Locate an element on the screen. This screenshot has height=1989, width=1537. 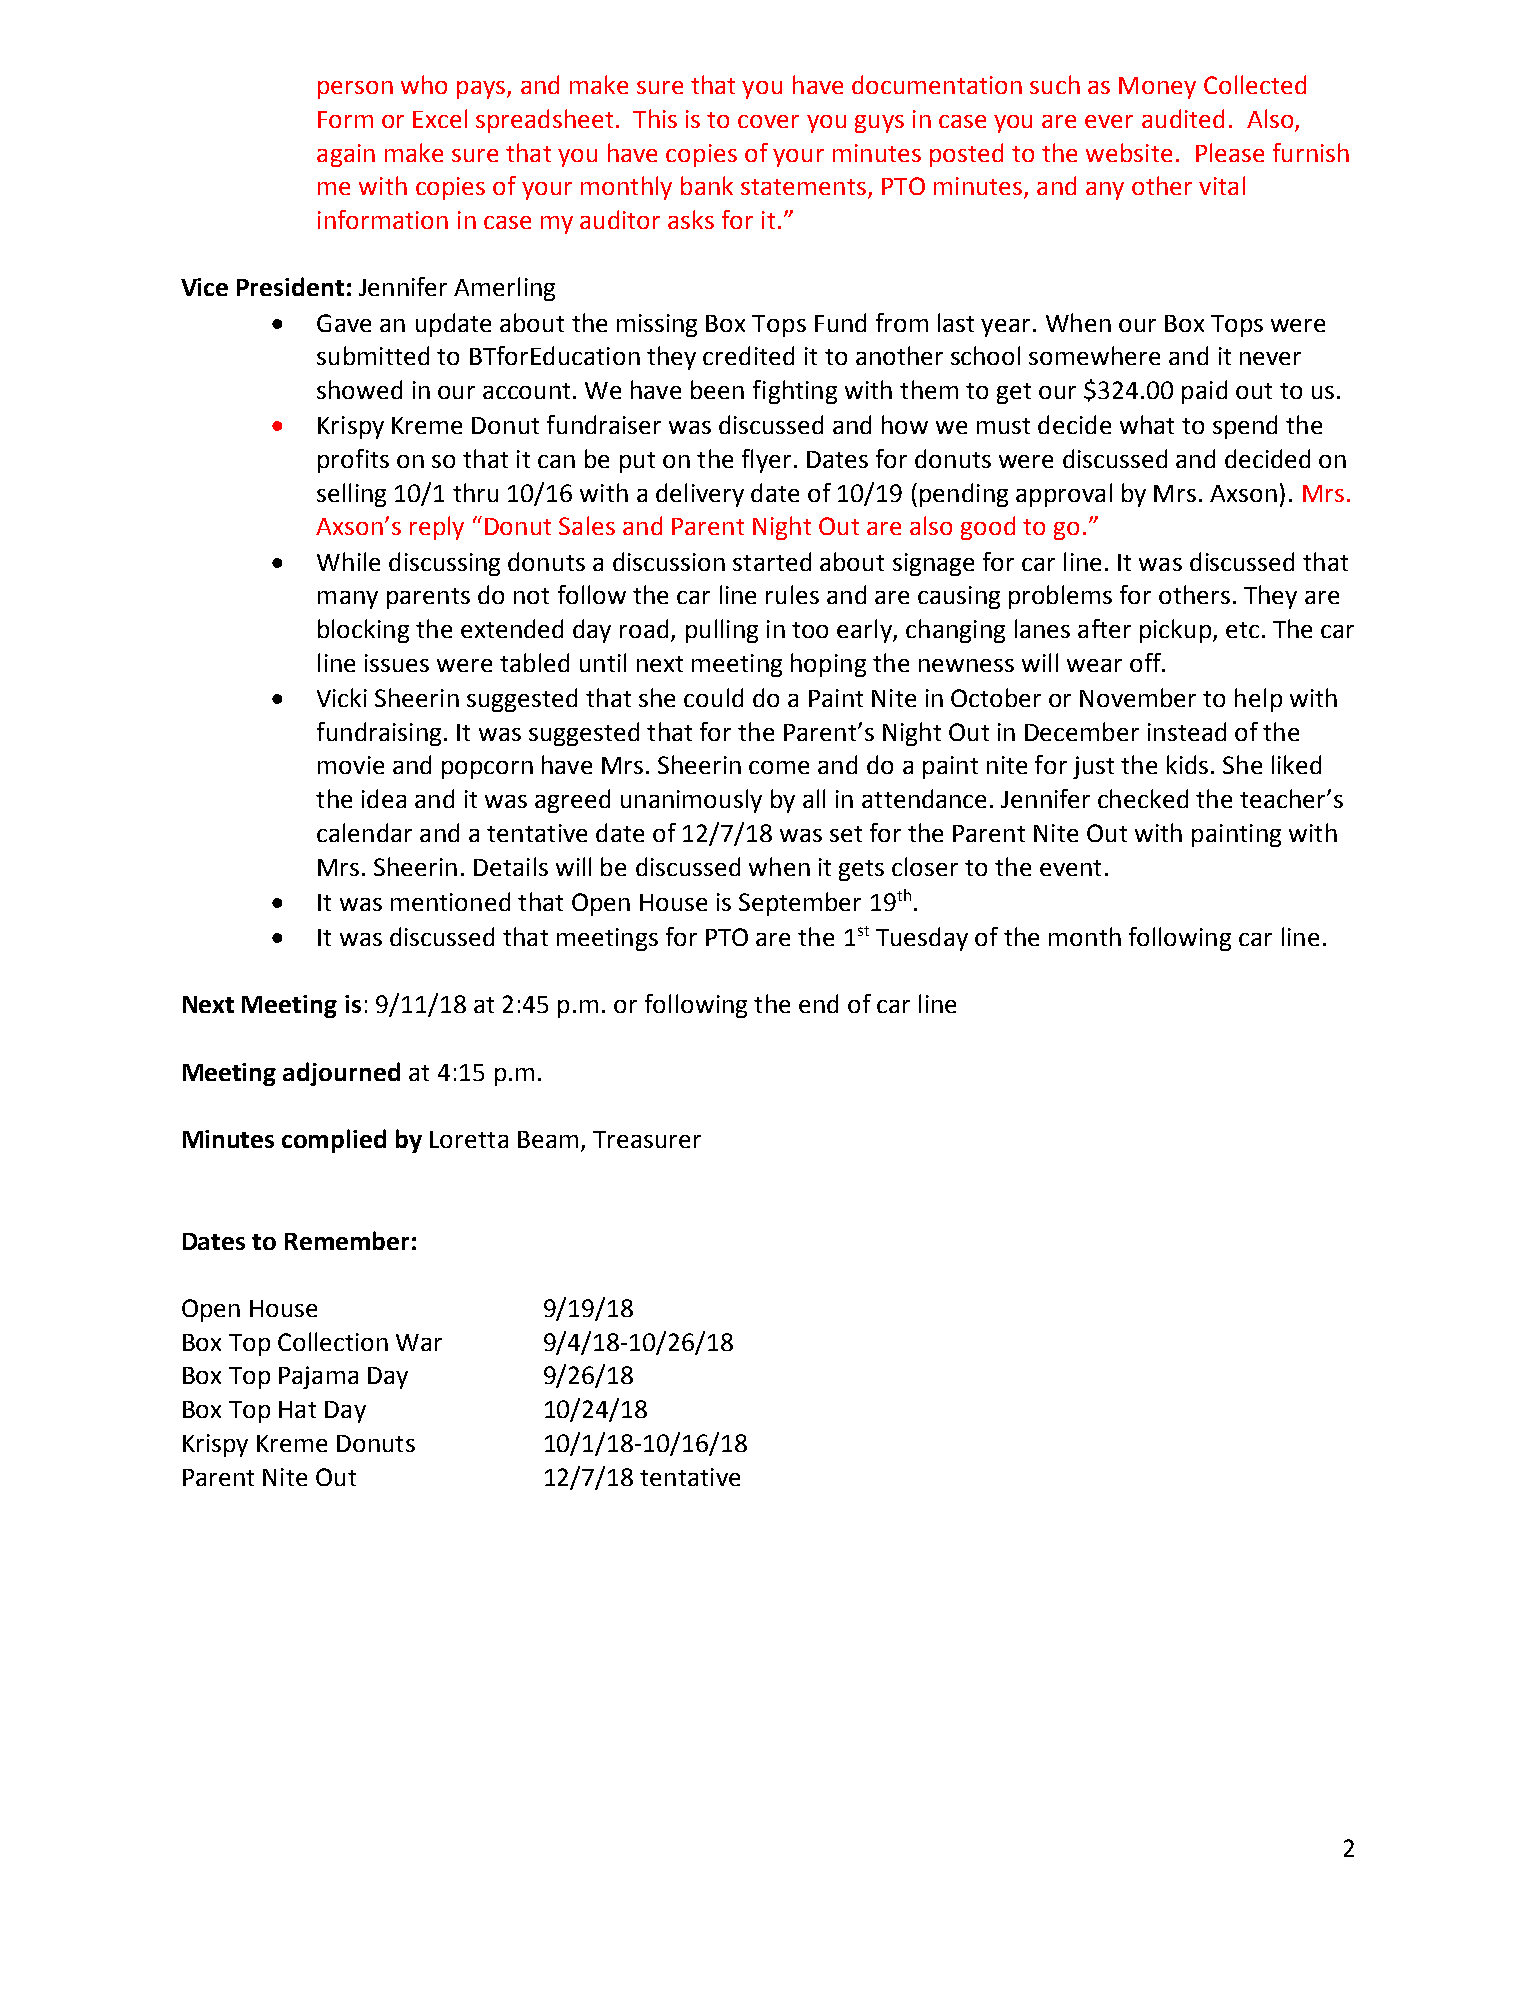
audited is located at coordinates (1183, 118).
